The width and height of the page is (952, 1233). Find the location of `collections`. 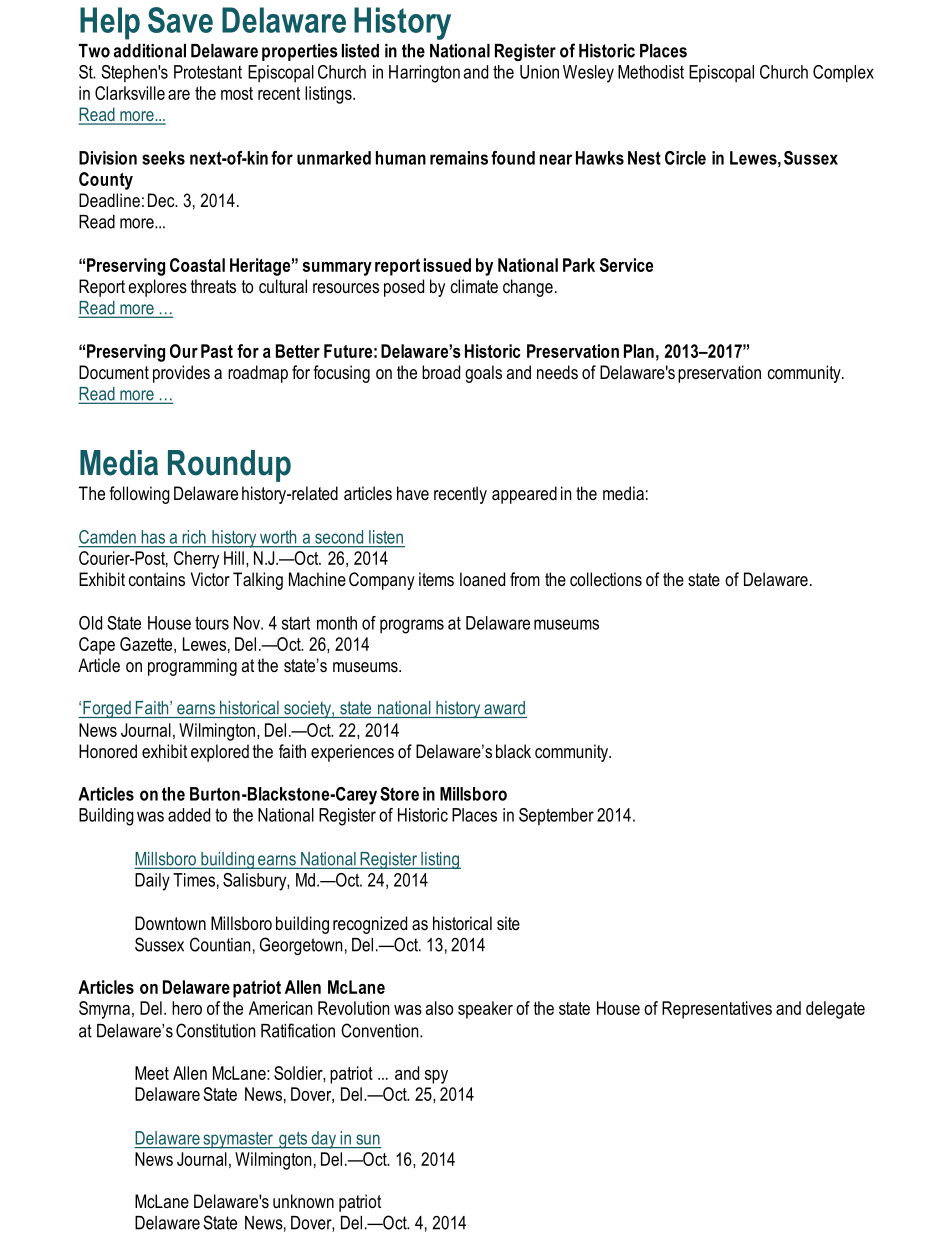

collections is located at coordinates (606, 579).
